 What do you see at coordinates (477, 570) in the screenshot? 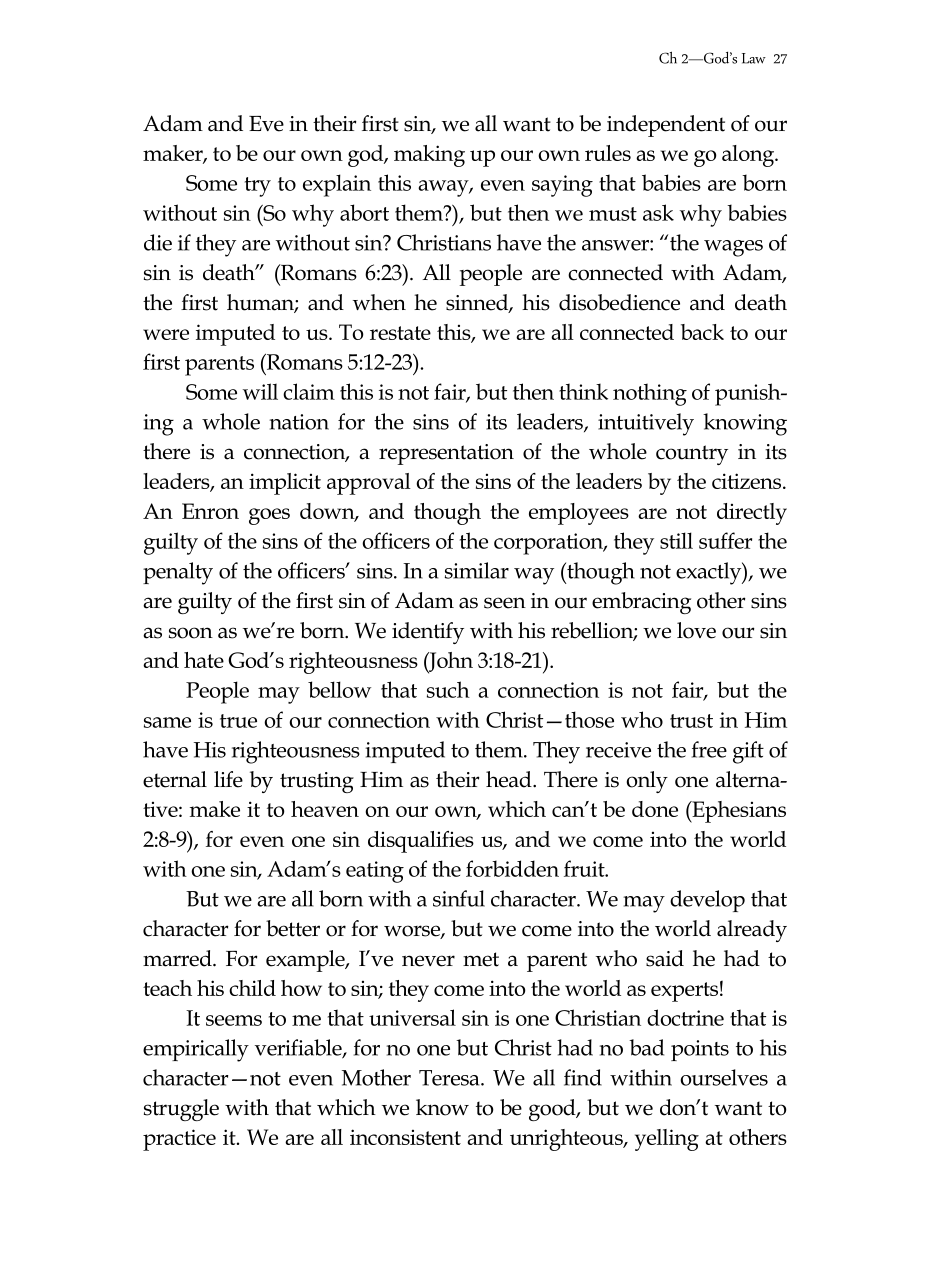
I see `similar` at bounding box center [477, 570].
